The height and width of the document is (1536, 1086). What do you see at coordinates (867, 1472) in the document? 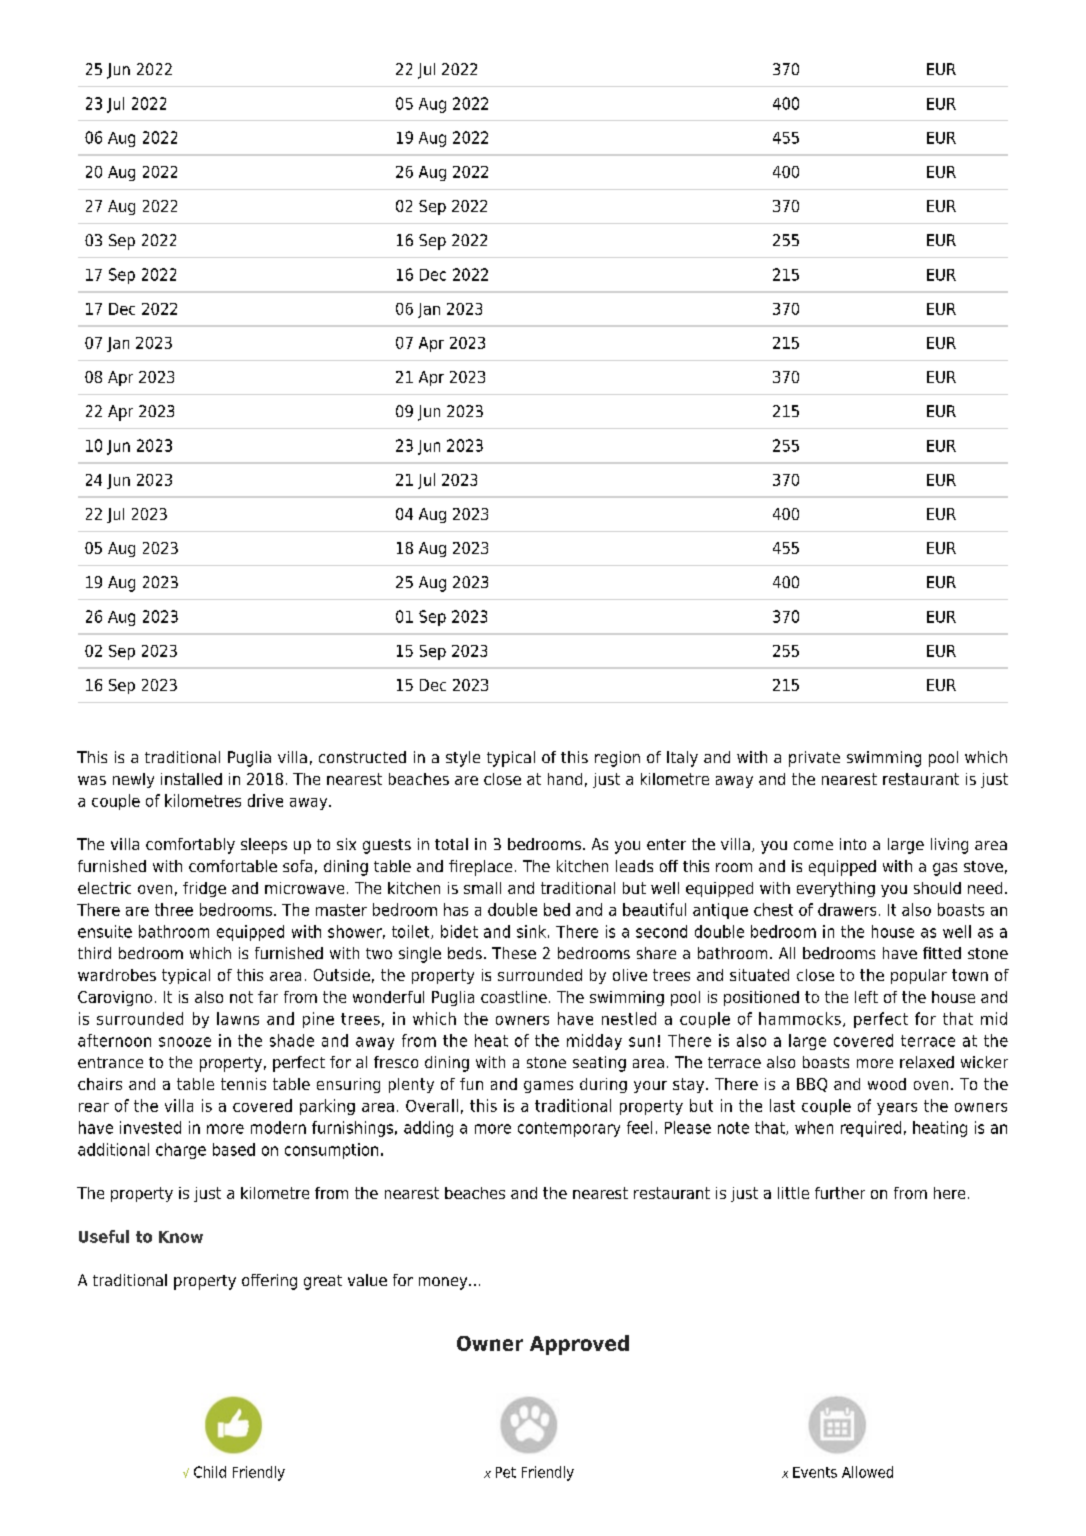
I see `Allowed` at bounding box center [867, 1472].
